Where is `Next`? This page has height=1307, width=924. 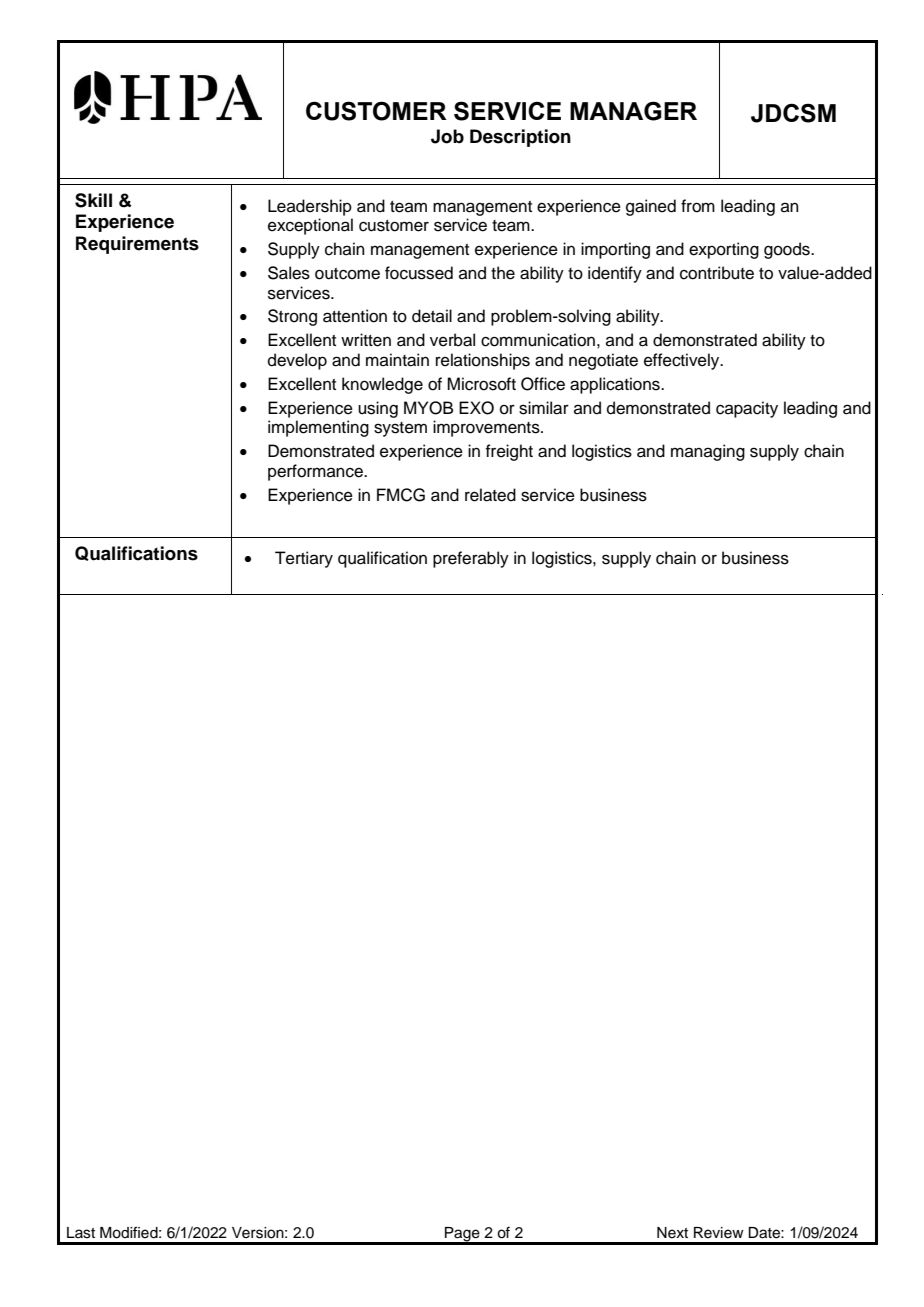 Next is located at coordinates (672, 1233).
